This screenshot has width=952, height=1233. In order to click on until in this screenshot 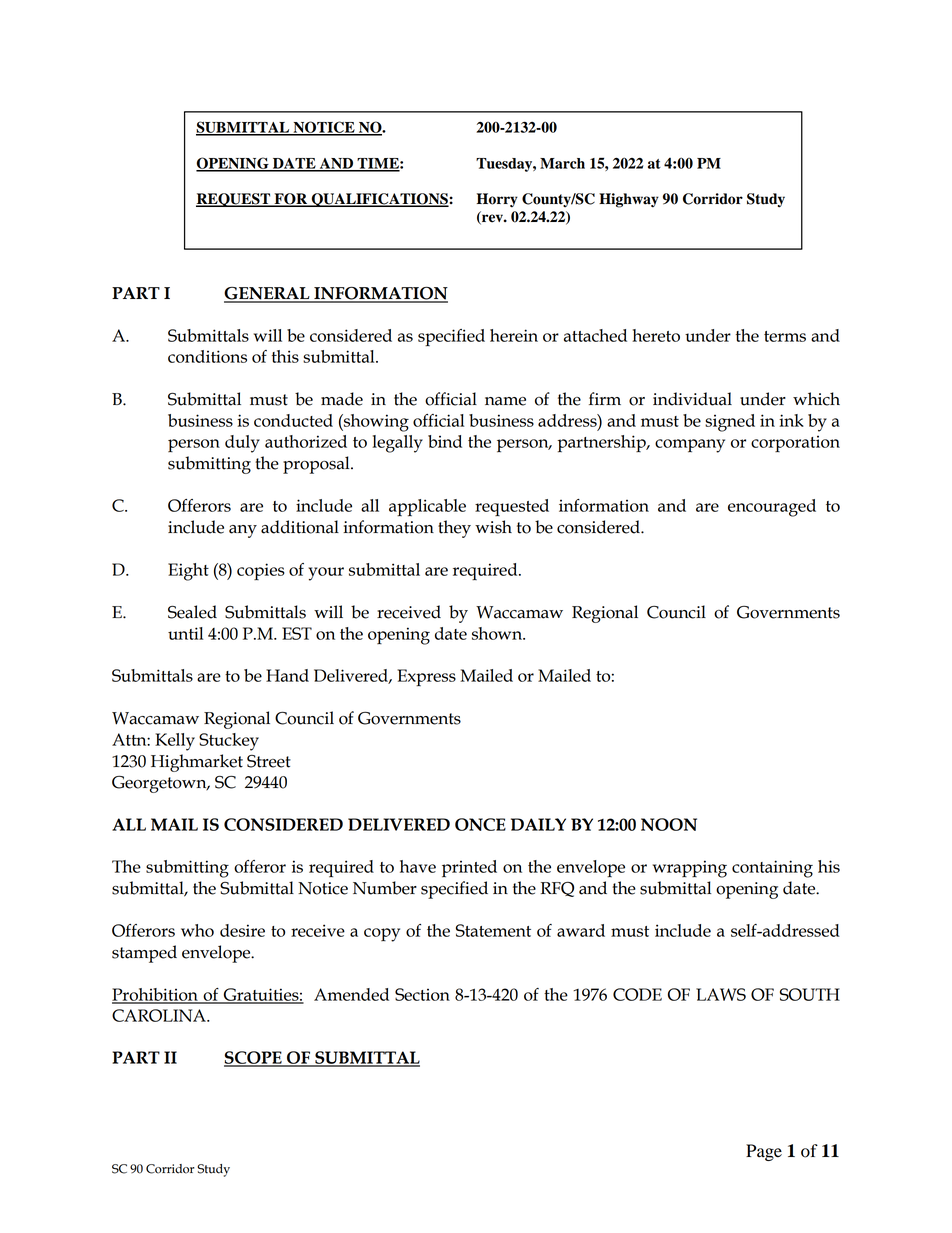, I will do `click(185, 633)`.
